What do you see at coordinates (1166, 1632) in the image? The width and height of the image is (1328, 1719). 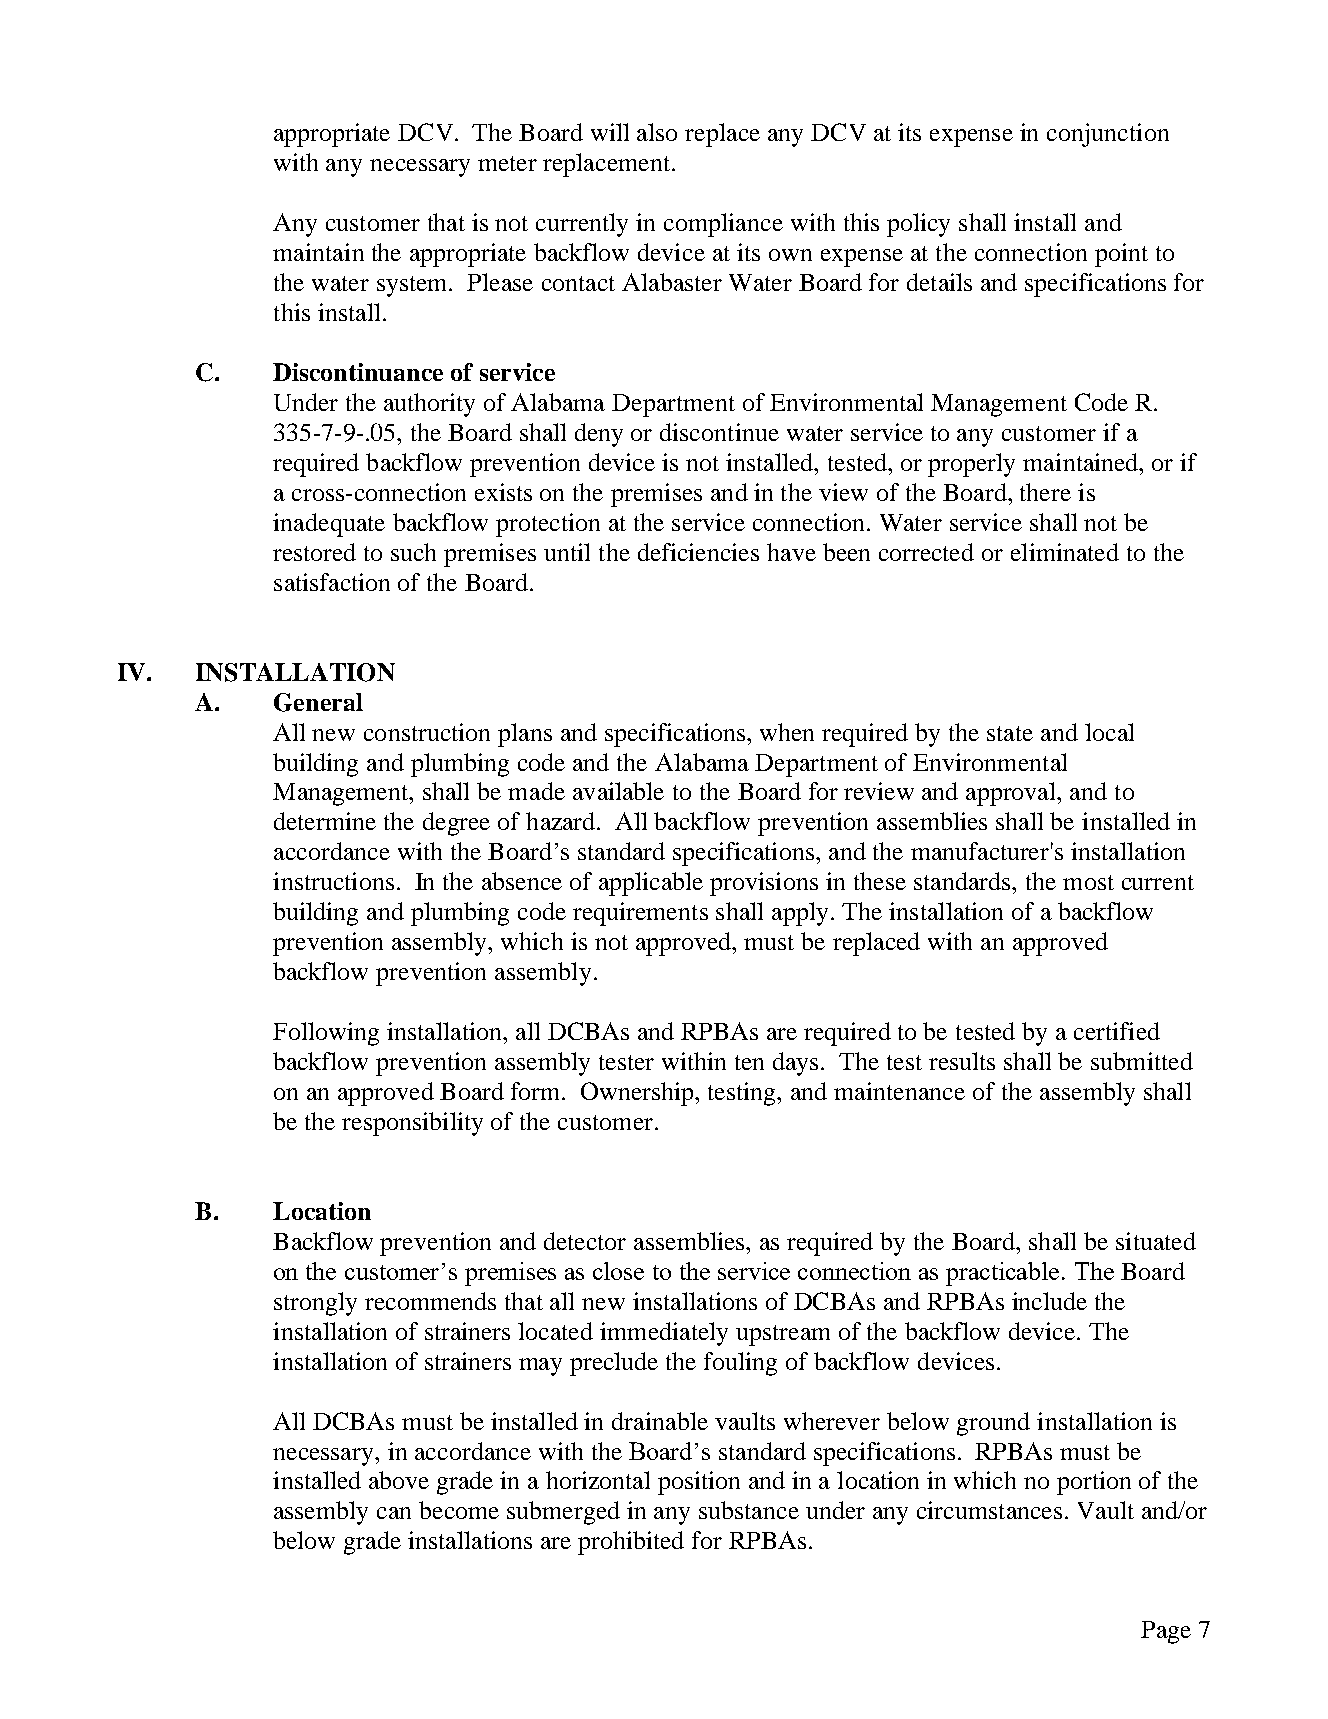 I see `Page` at bounding box center [1166, 1632].
